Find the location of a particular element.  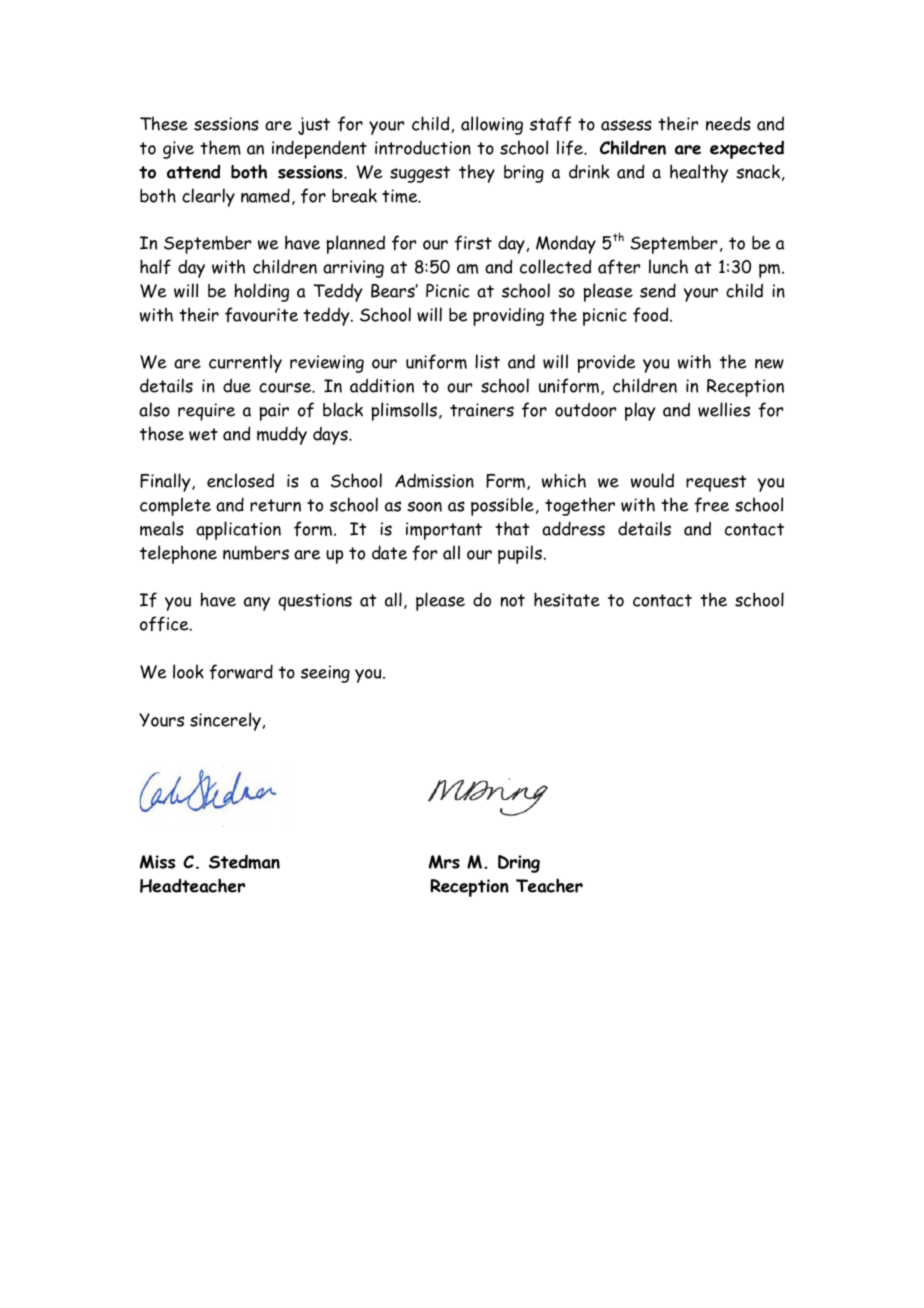

introduction is located at coordinates (423, 148).
